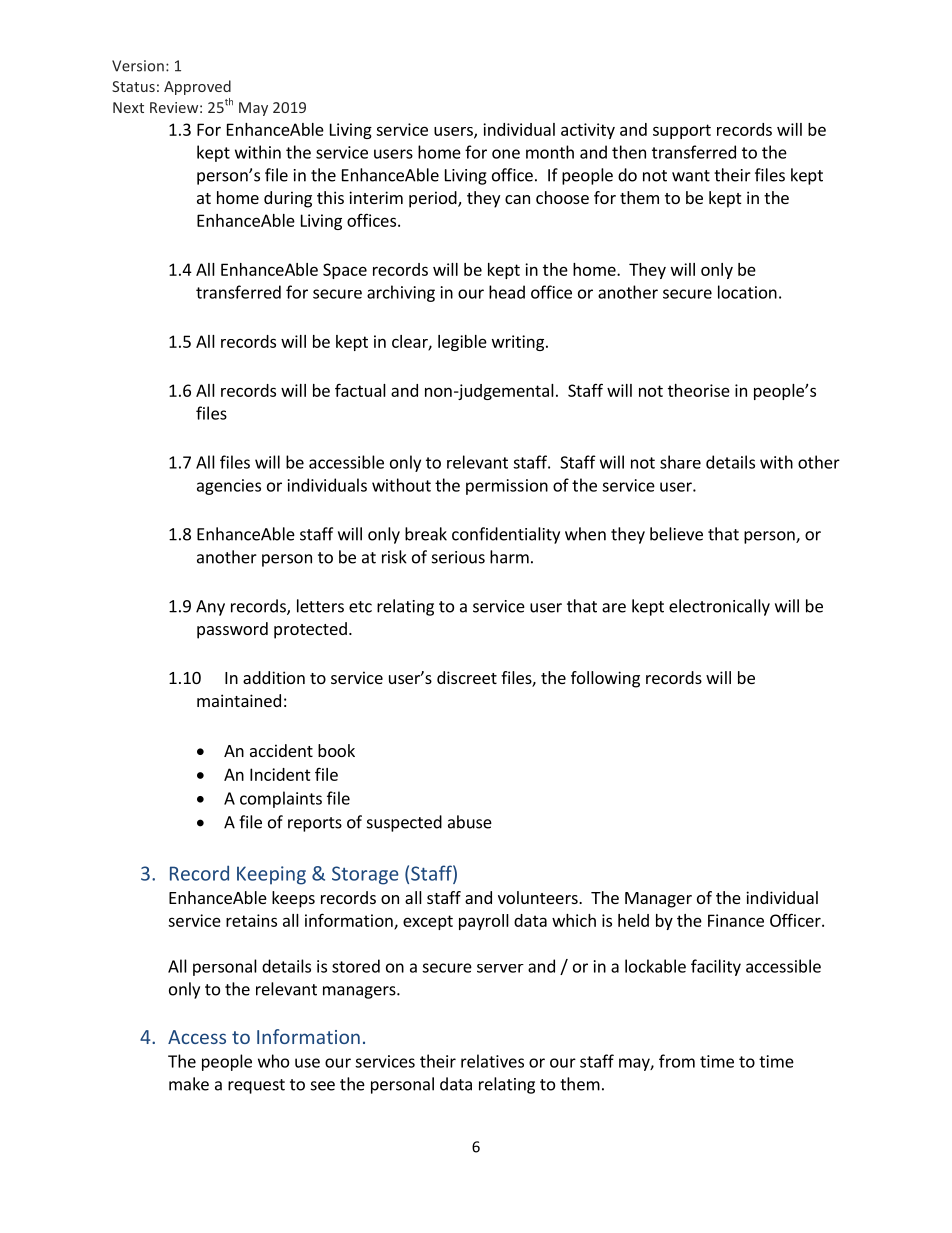 The image size is (952, 1233). What do you see at coordinates (682, 131) in the document?
I see `support` at bounding box center [682, 131].
